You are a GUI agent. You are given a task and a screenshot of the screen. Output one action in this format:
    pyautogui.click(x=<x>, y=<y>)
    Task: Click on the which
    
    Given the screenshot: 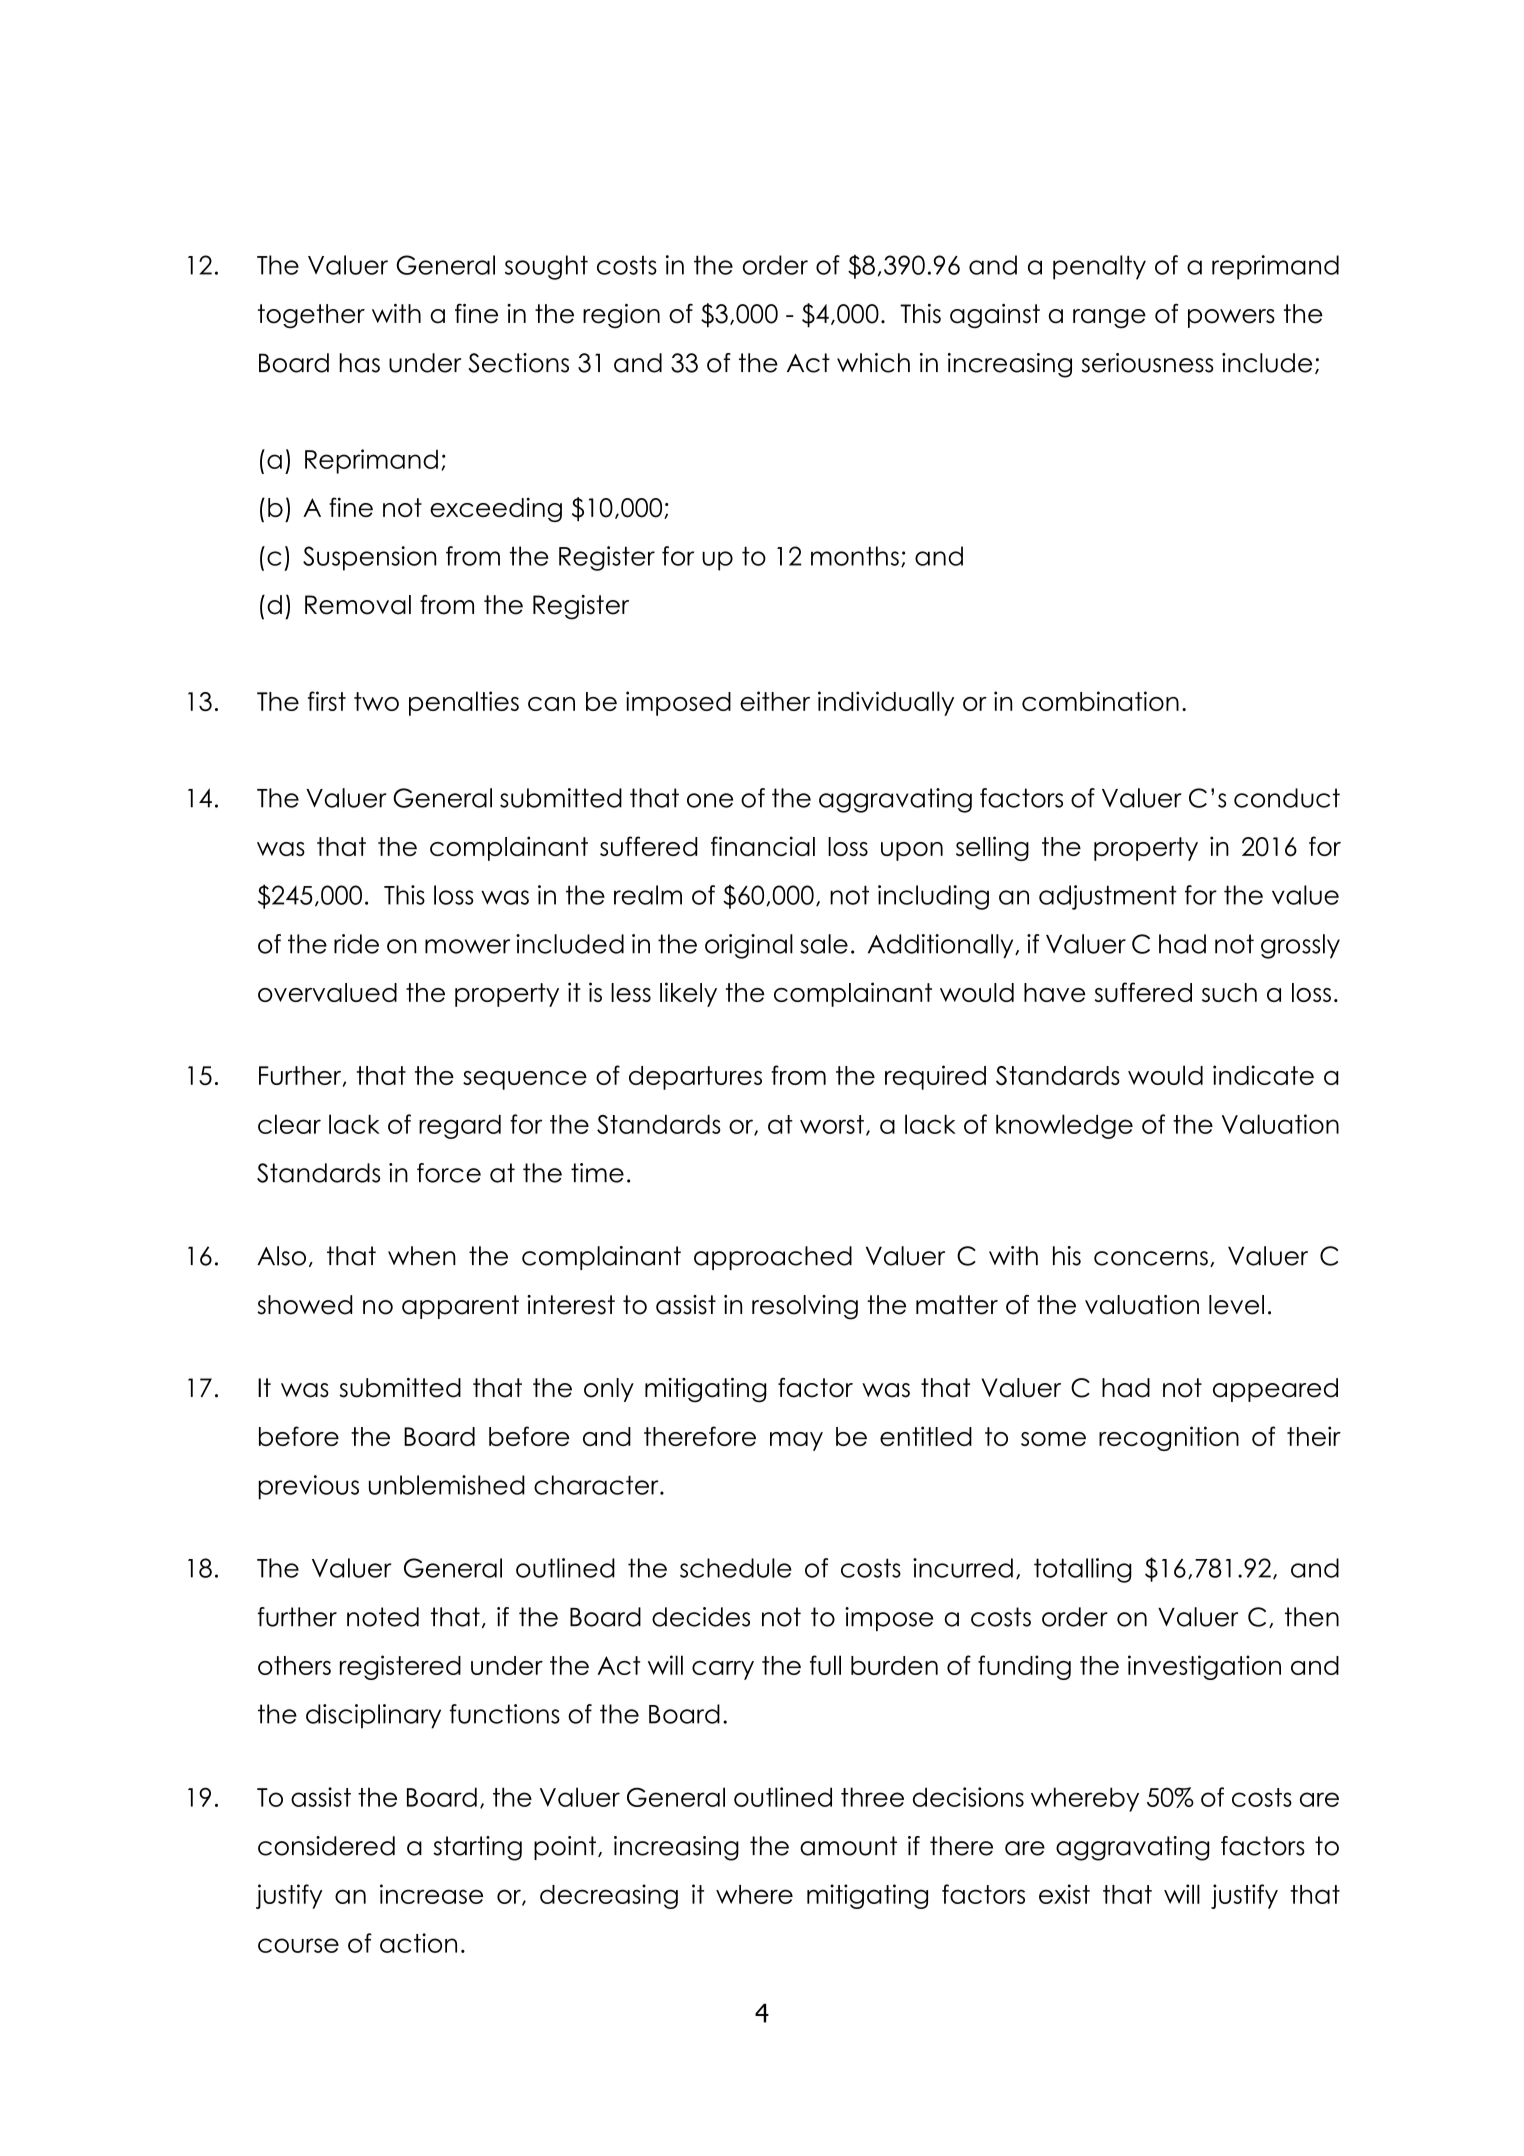 What is the action you would take?
    pyautogui.click(x=873, y=363)
